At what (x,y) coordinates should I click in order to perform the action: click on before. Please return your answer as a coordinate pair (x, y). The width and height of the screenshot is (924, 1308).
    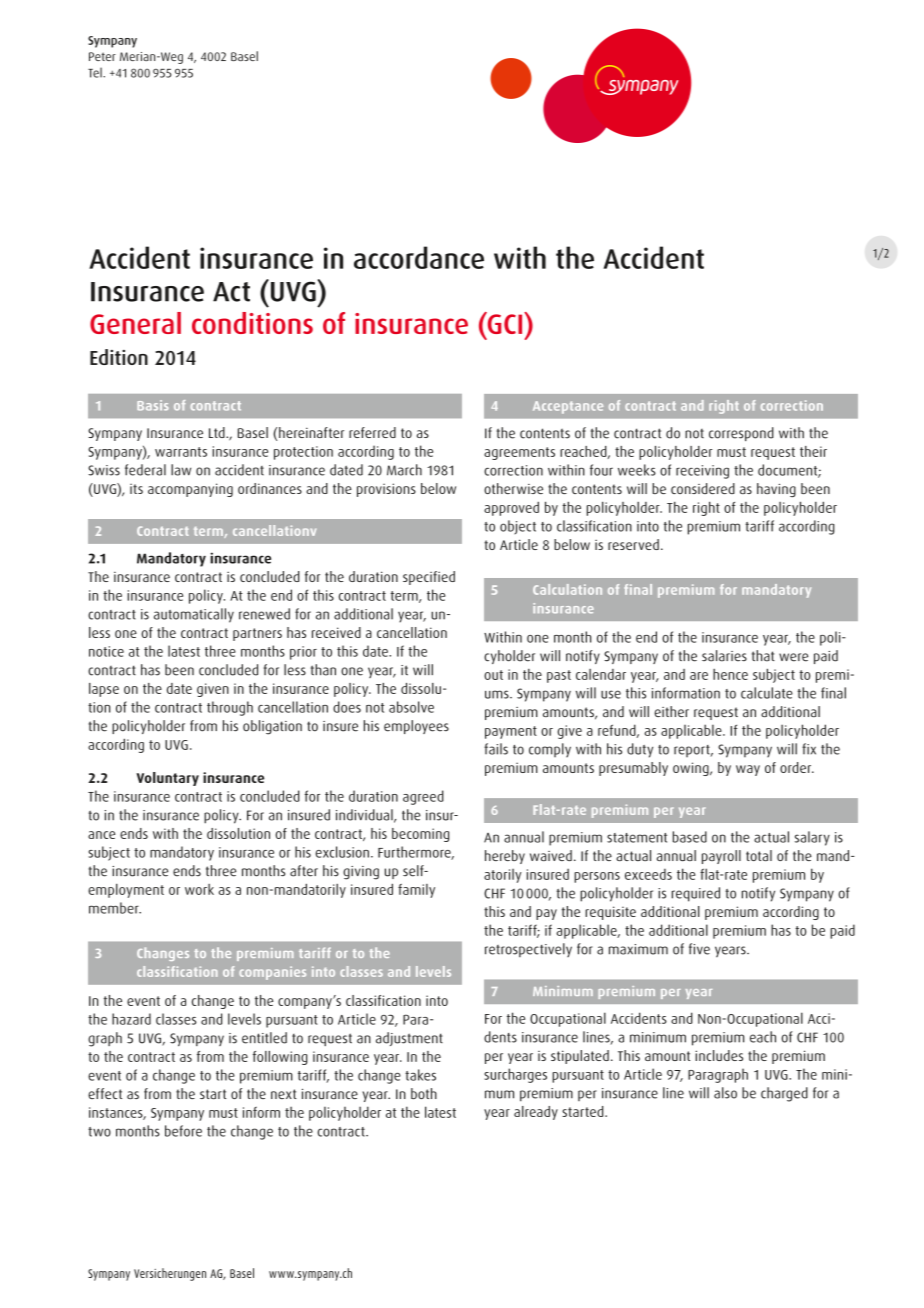
    Looking at the image, I should click on (183, 1131).
